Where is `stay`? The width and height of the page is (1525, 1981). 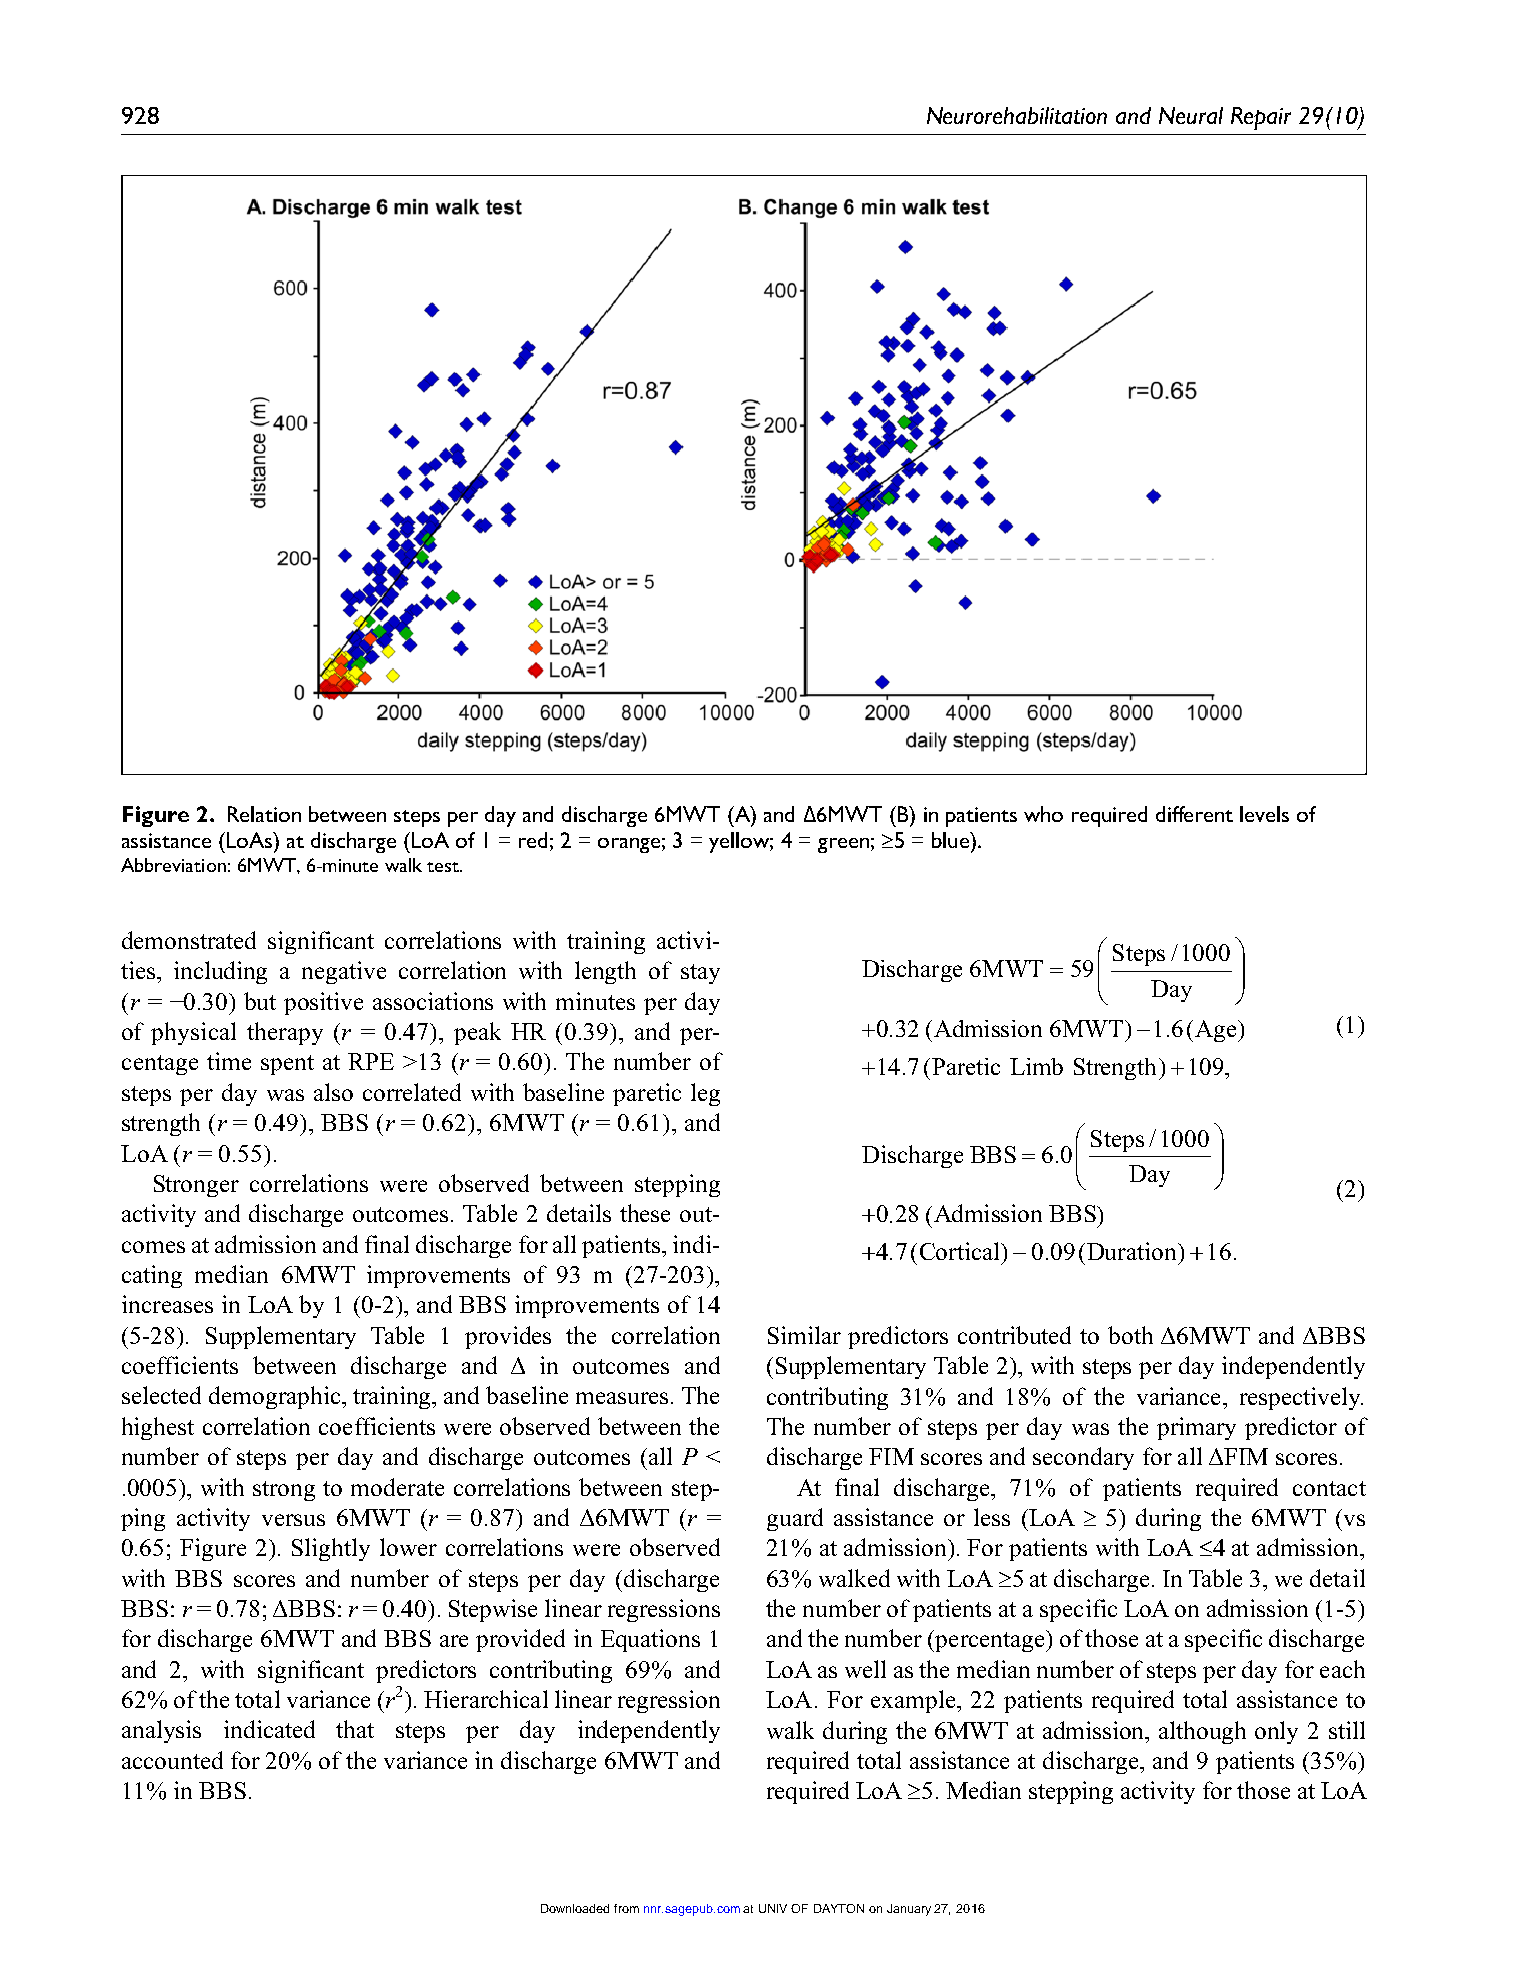
stay is located at coordinates (700, 974).
